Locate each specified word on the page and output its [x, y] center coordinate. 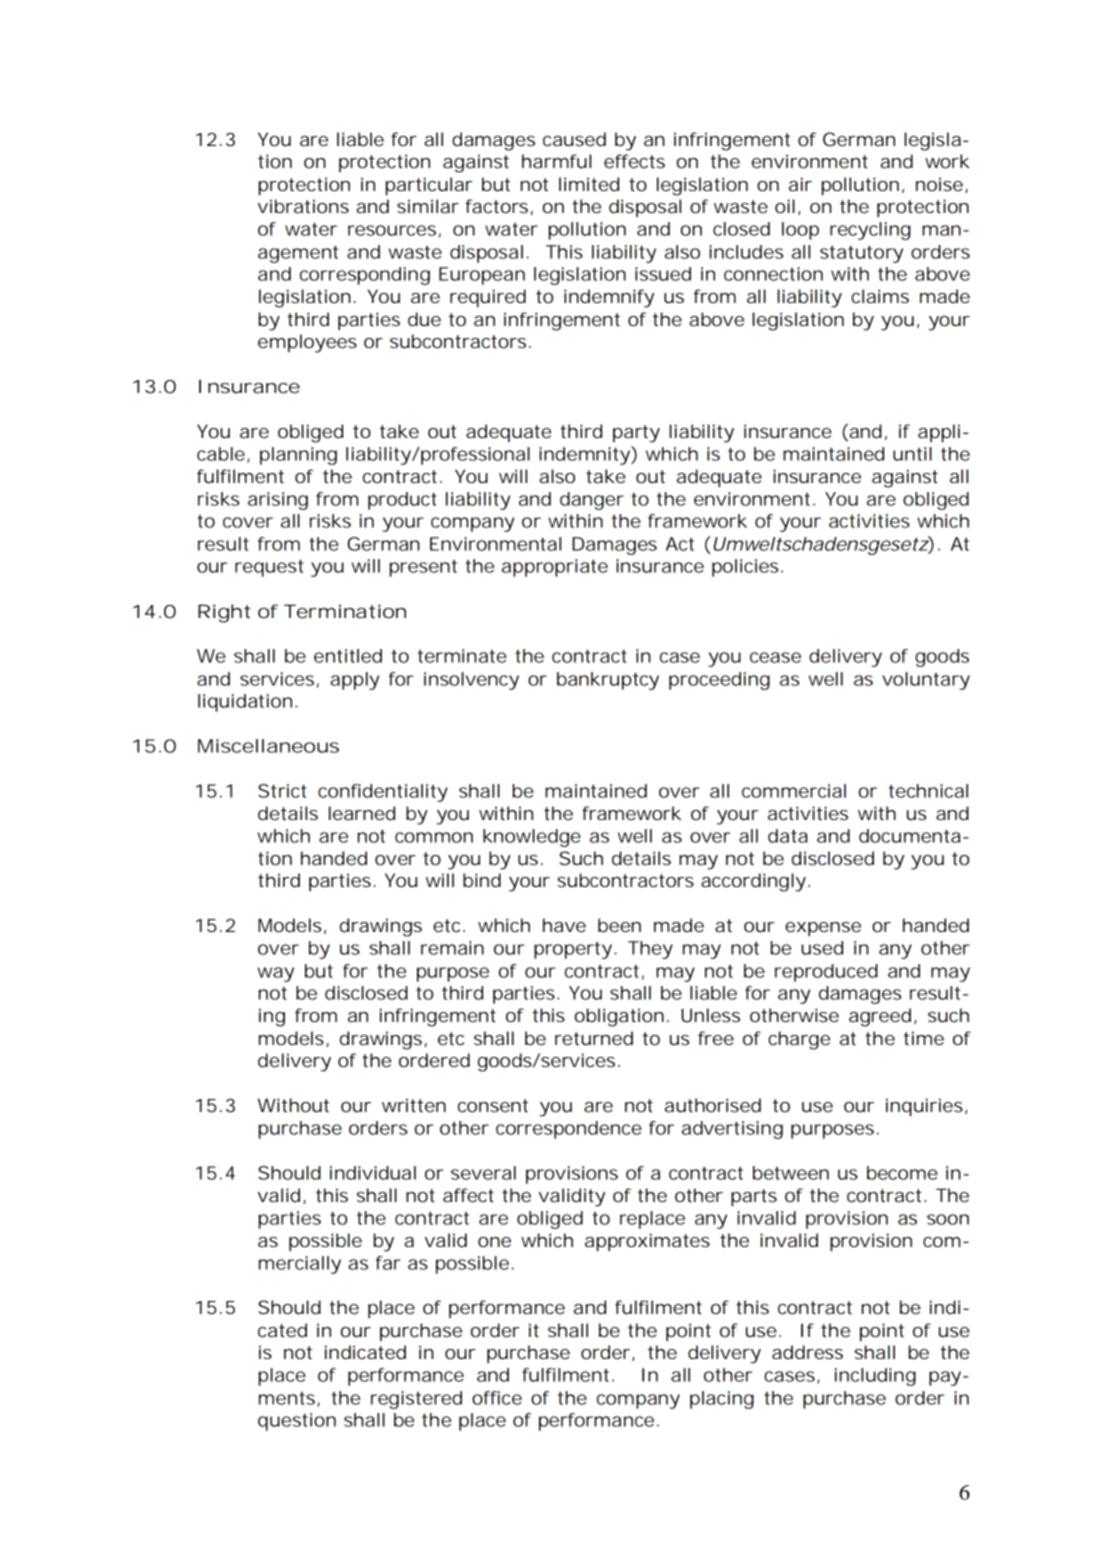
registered [416, 1400]
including [875, 1377]
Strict [282, 791]
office [497, 1398]
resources [392, 230]
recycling [870, 231]
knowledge [532, 838]
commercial [794, 791]
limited [589, 184]
